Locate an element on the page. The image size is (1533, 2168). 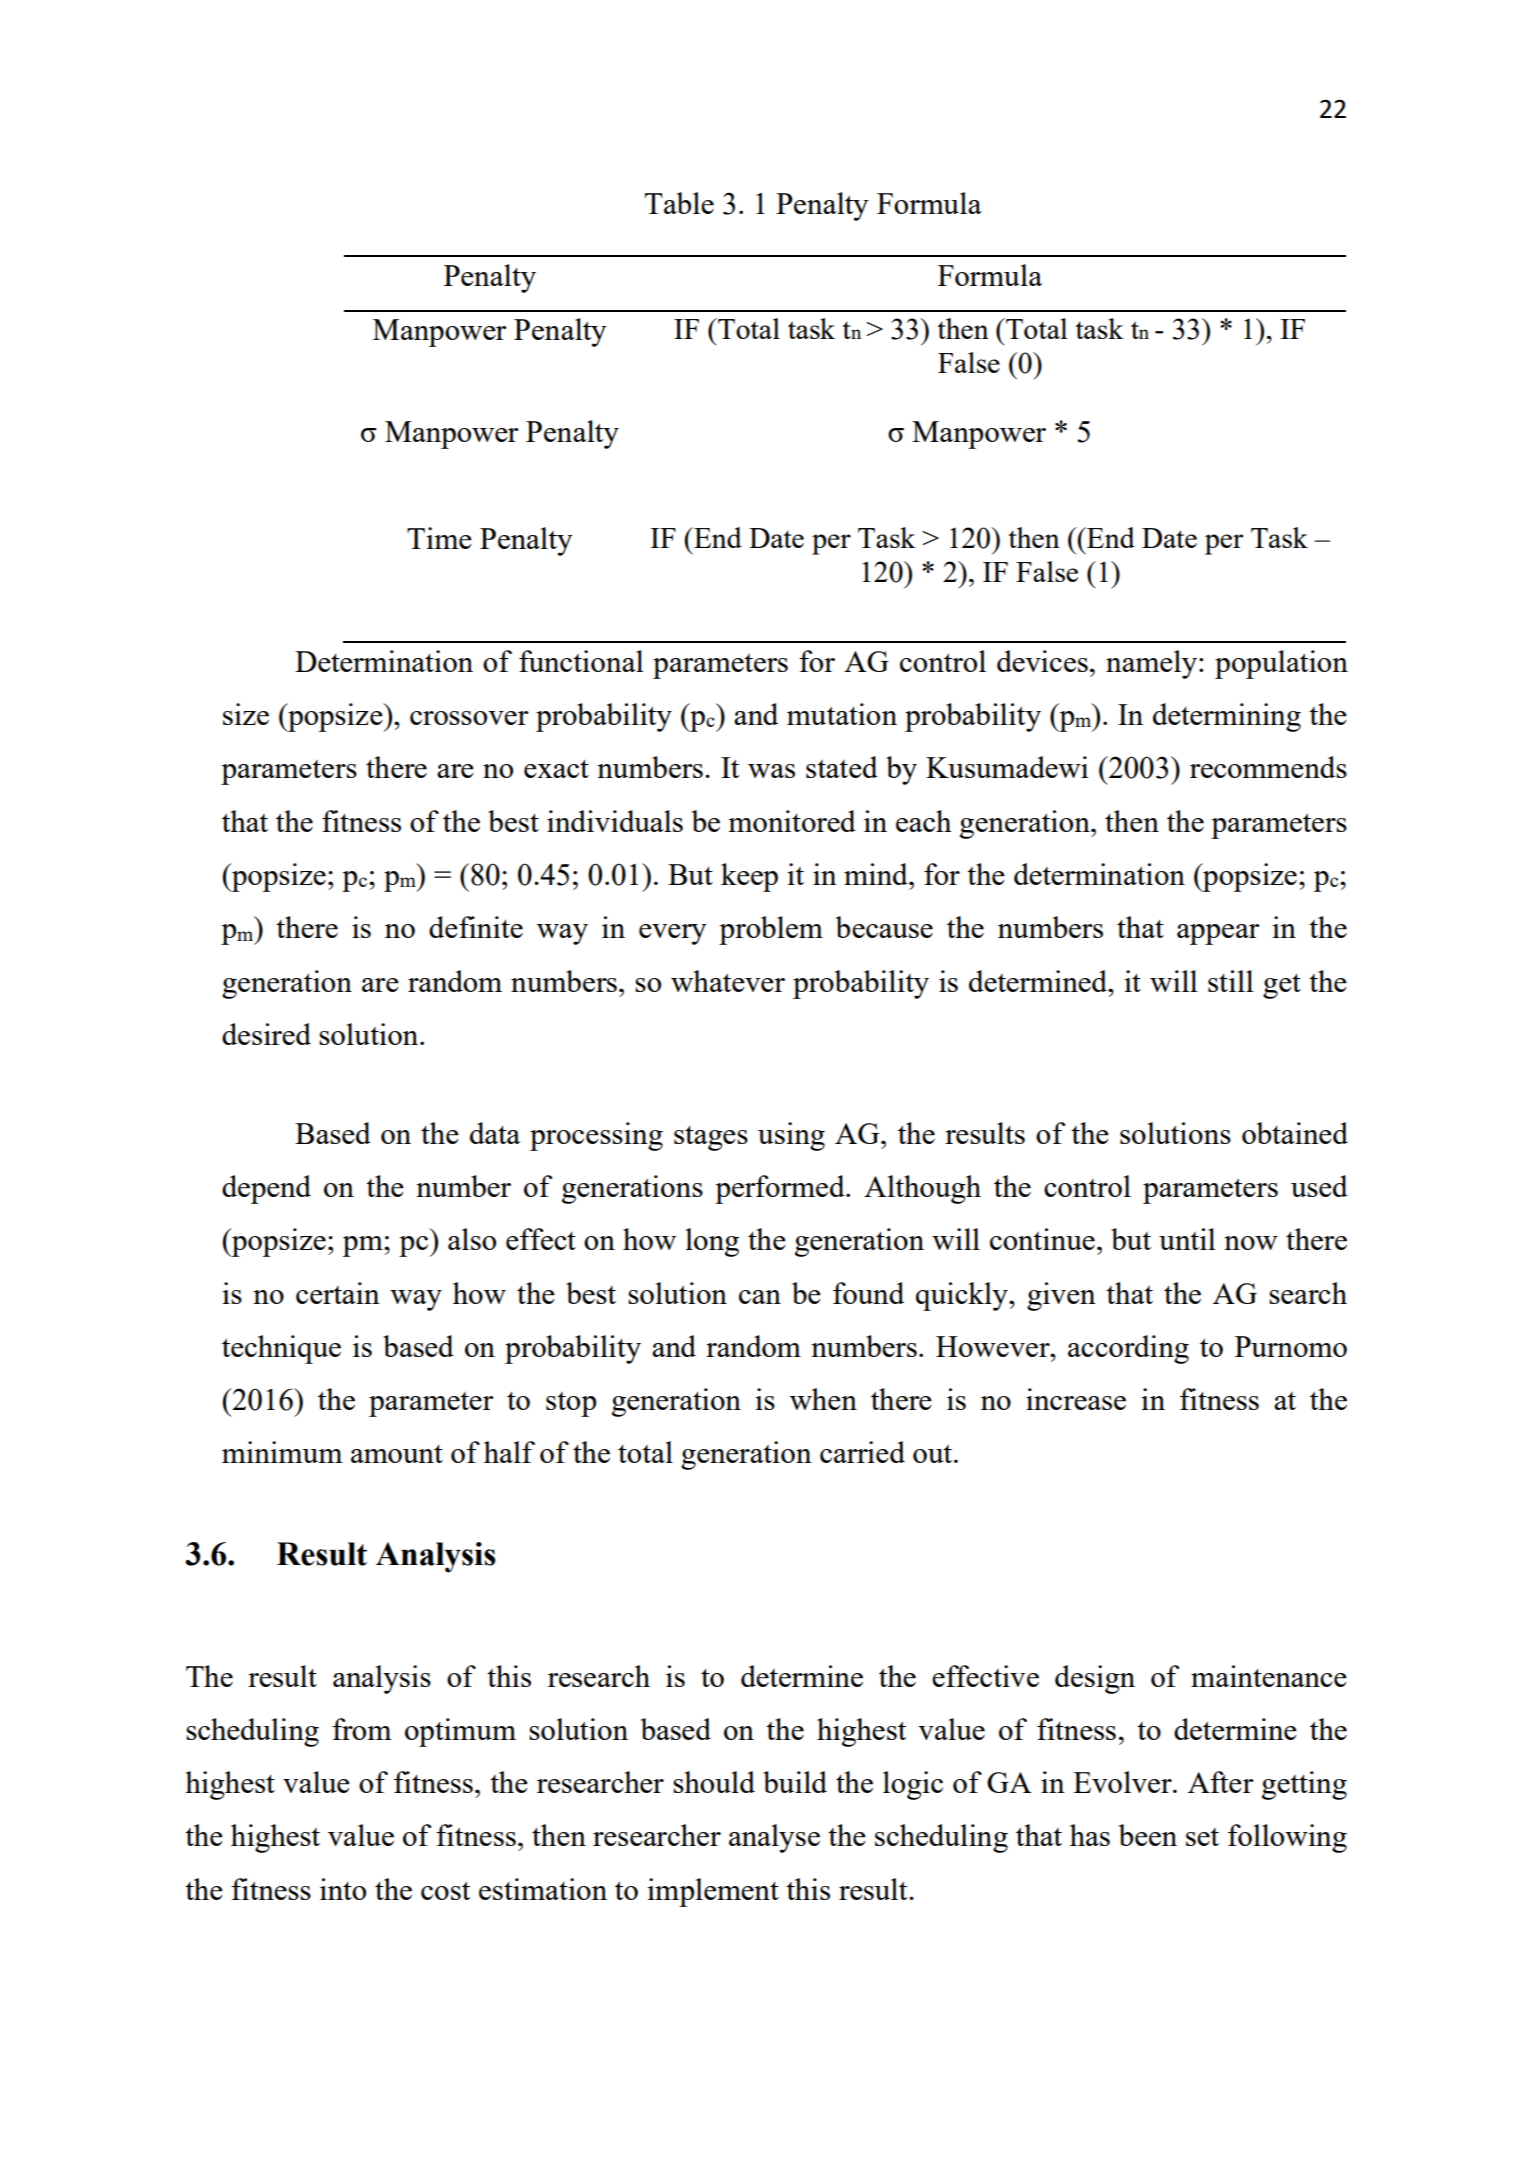
namely is located at coordinates (1151, 664).
